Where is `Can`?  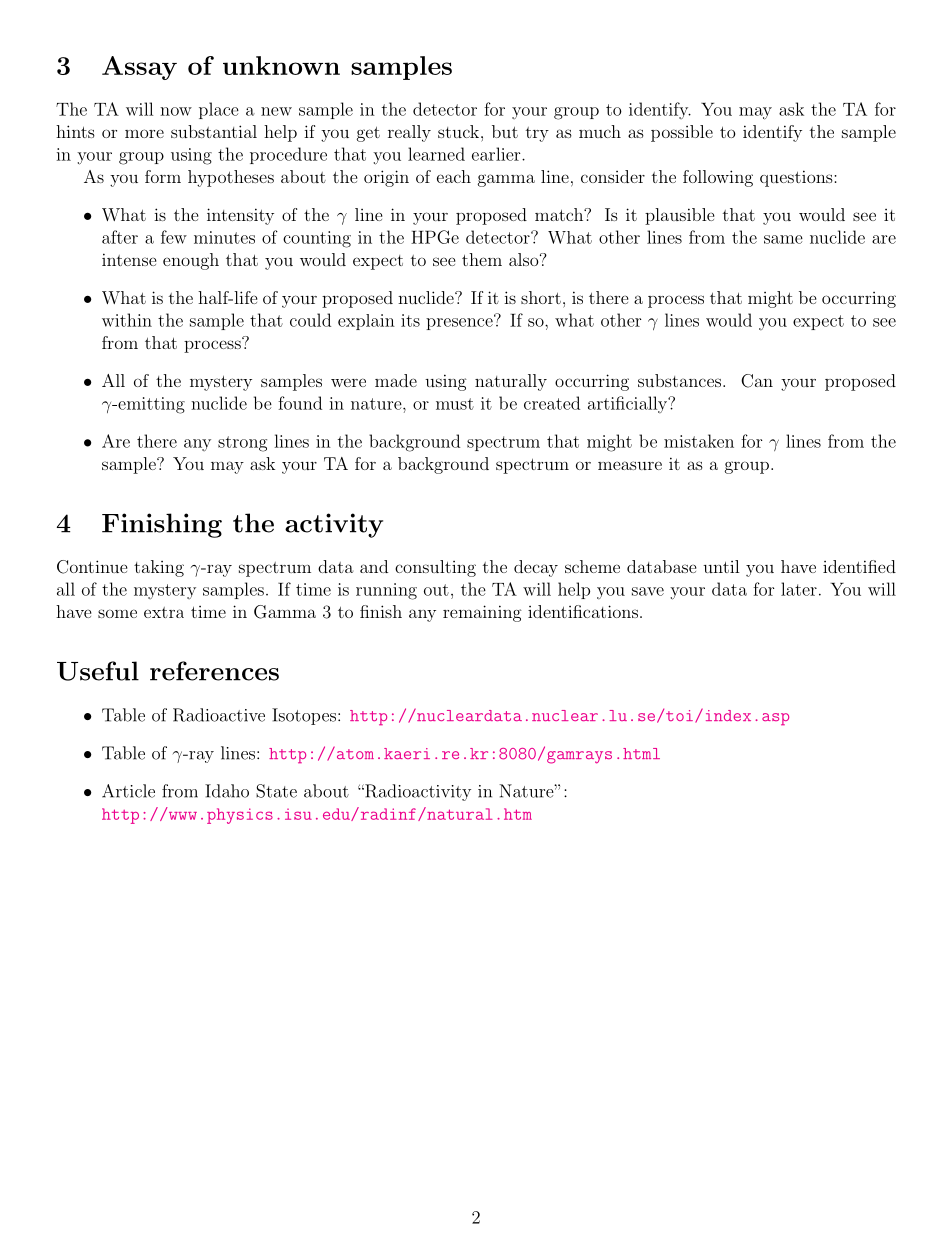 Can is located at coordinates (757, 381).
